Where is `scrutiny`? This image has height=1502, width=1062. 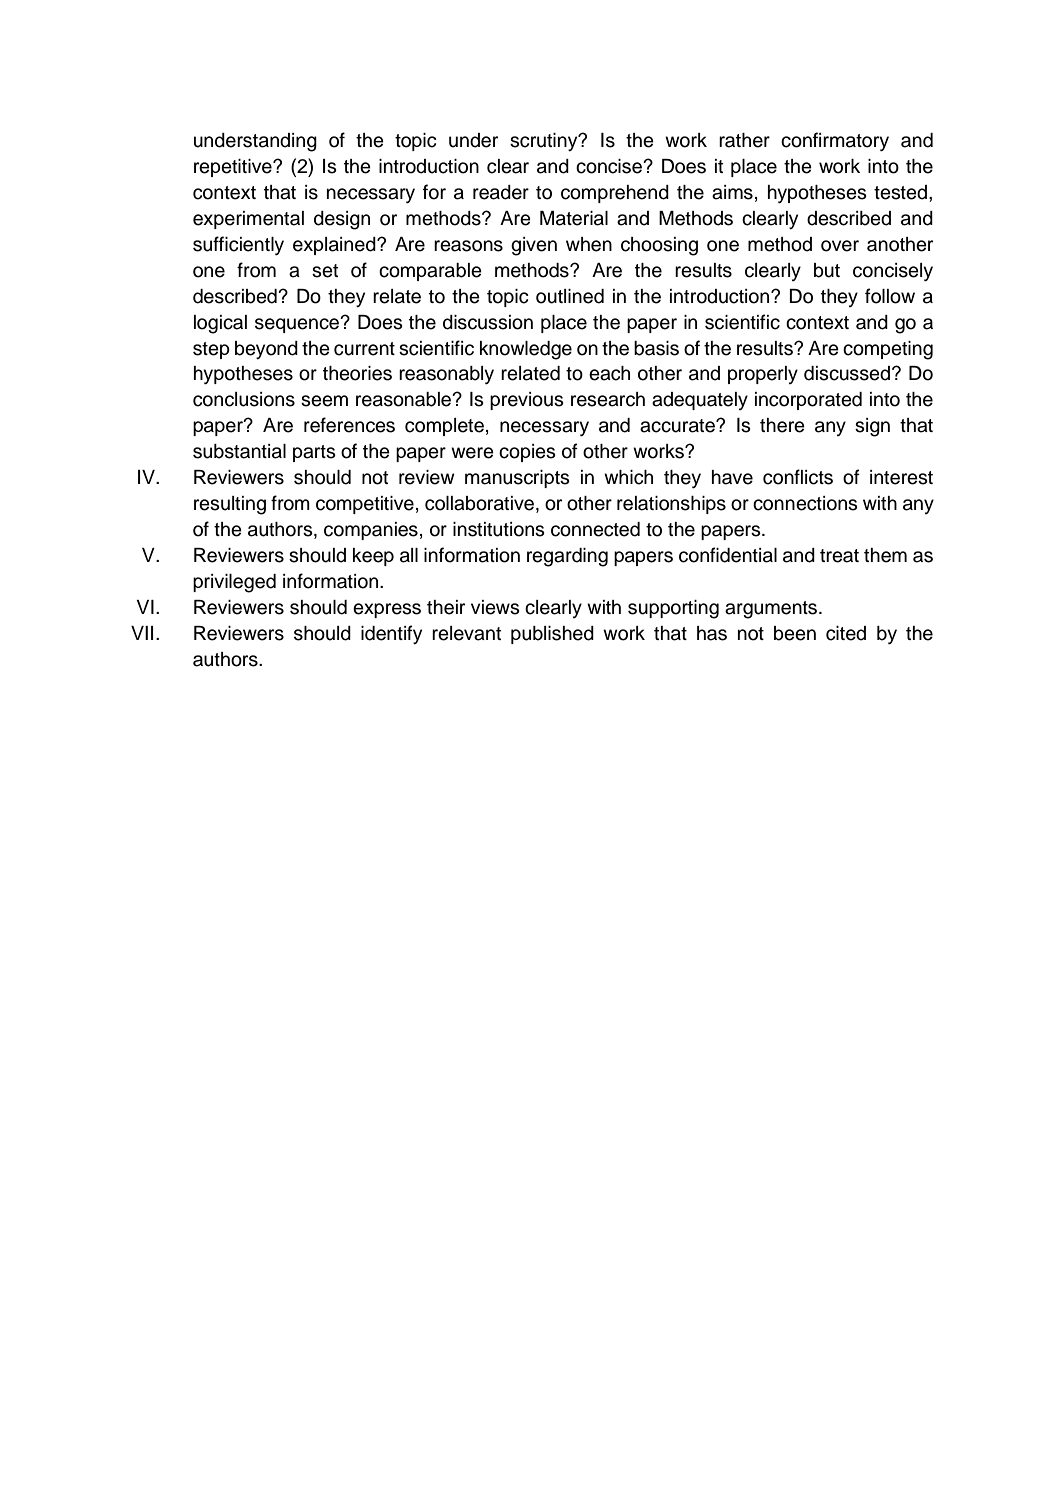 scrutiny is located at coordinates (545, 142).
